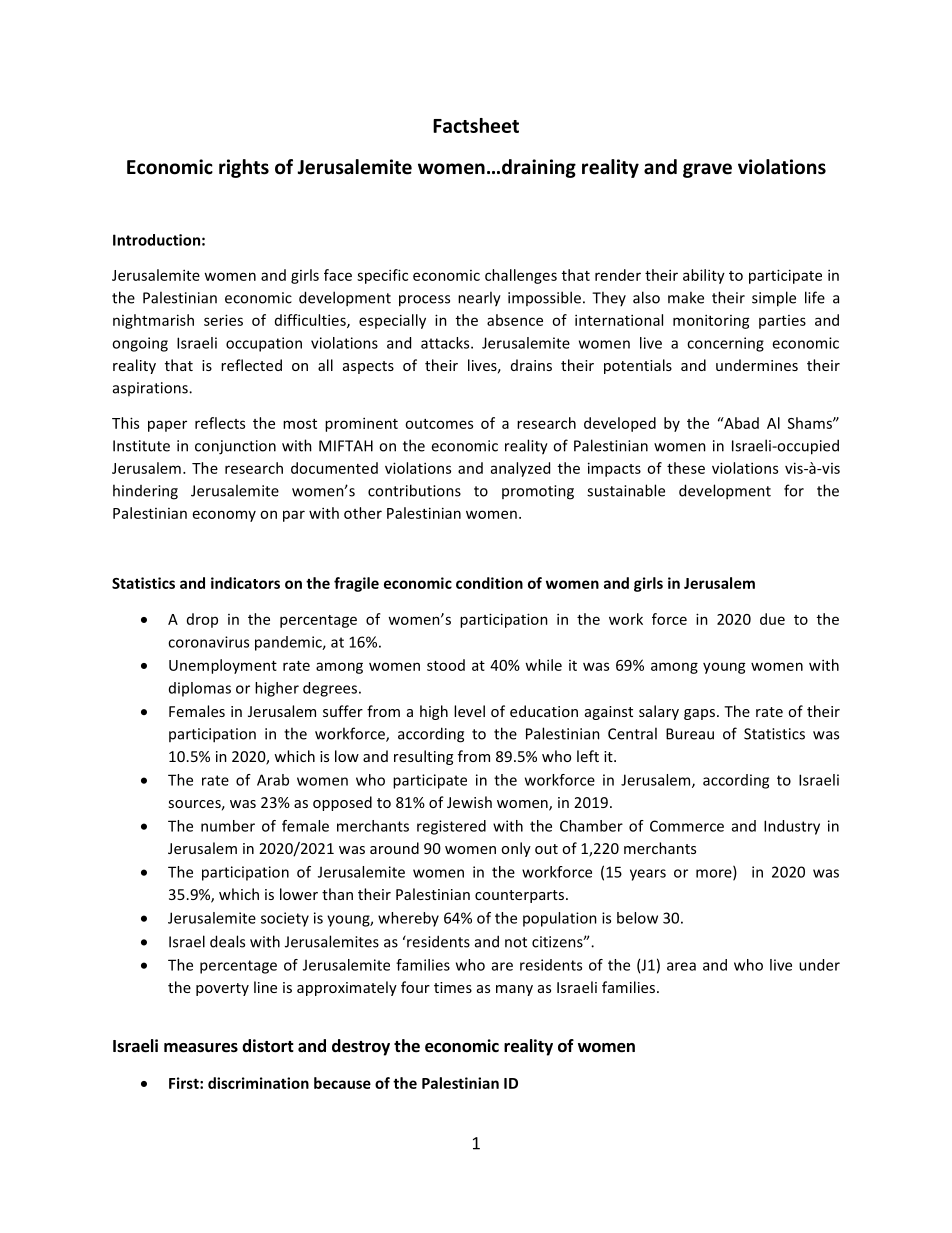 This page has height=1233, width=952. What do you see at coordinates (453, 987) in the page?
I see `times` at bounding box center [453, 987].
